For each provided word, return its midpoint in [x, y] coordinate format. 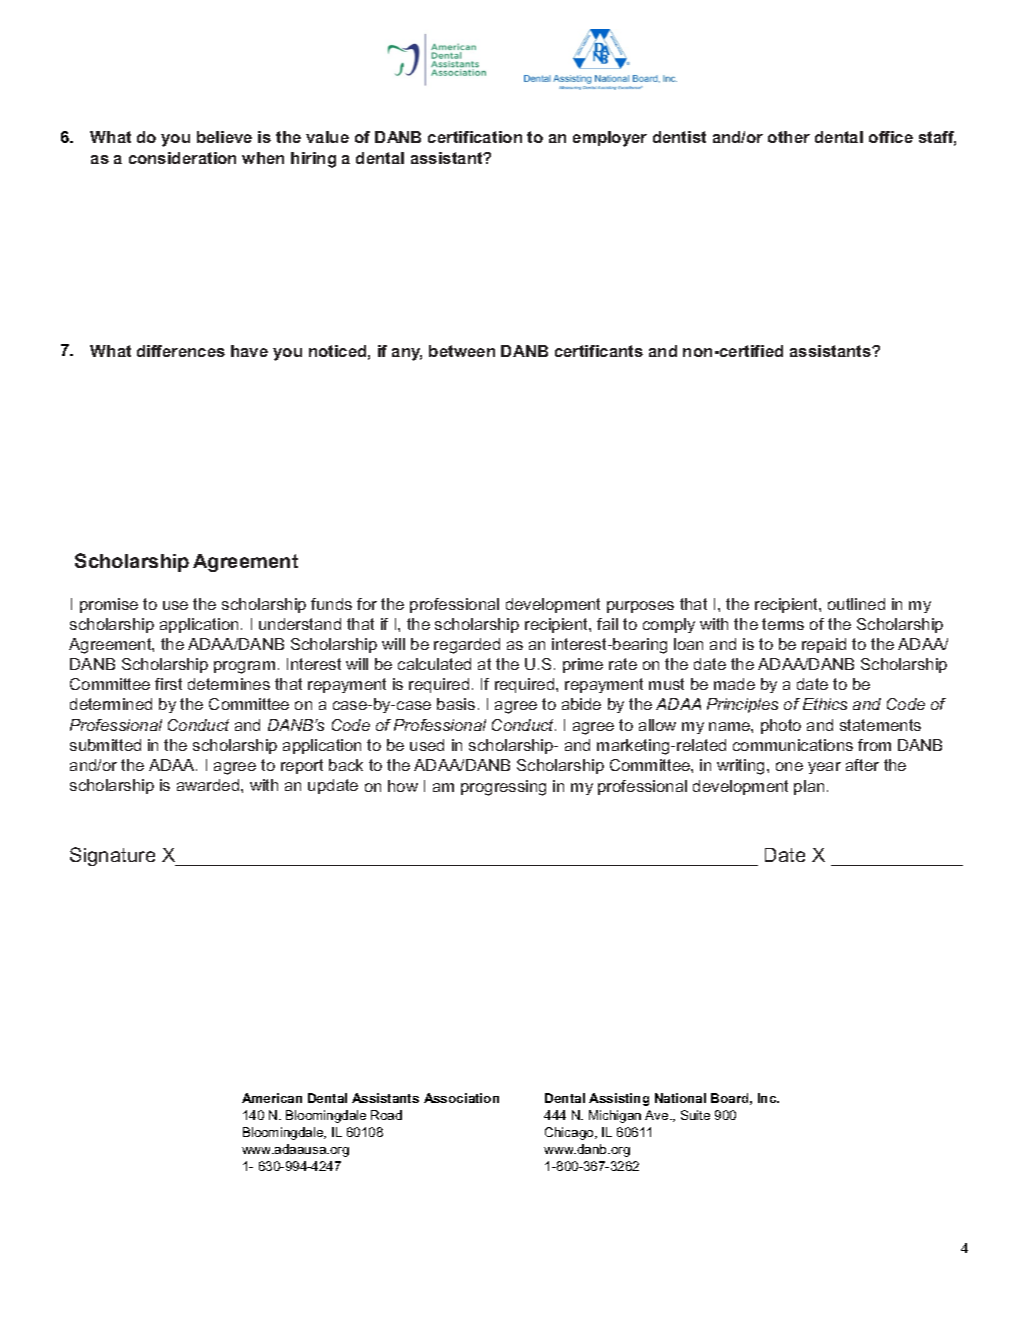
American [272, 1098]
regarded [467, 646]
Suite [695, 1115]
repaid [824, 645]
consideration [182, 158]
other [789, 137]
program [244, 667]
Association [461, 1098]
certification [475, 137]
